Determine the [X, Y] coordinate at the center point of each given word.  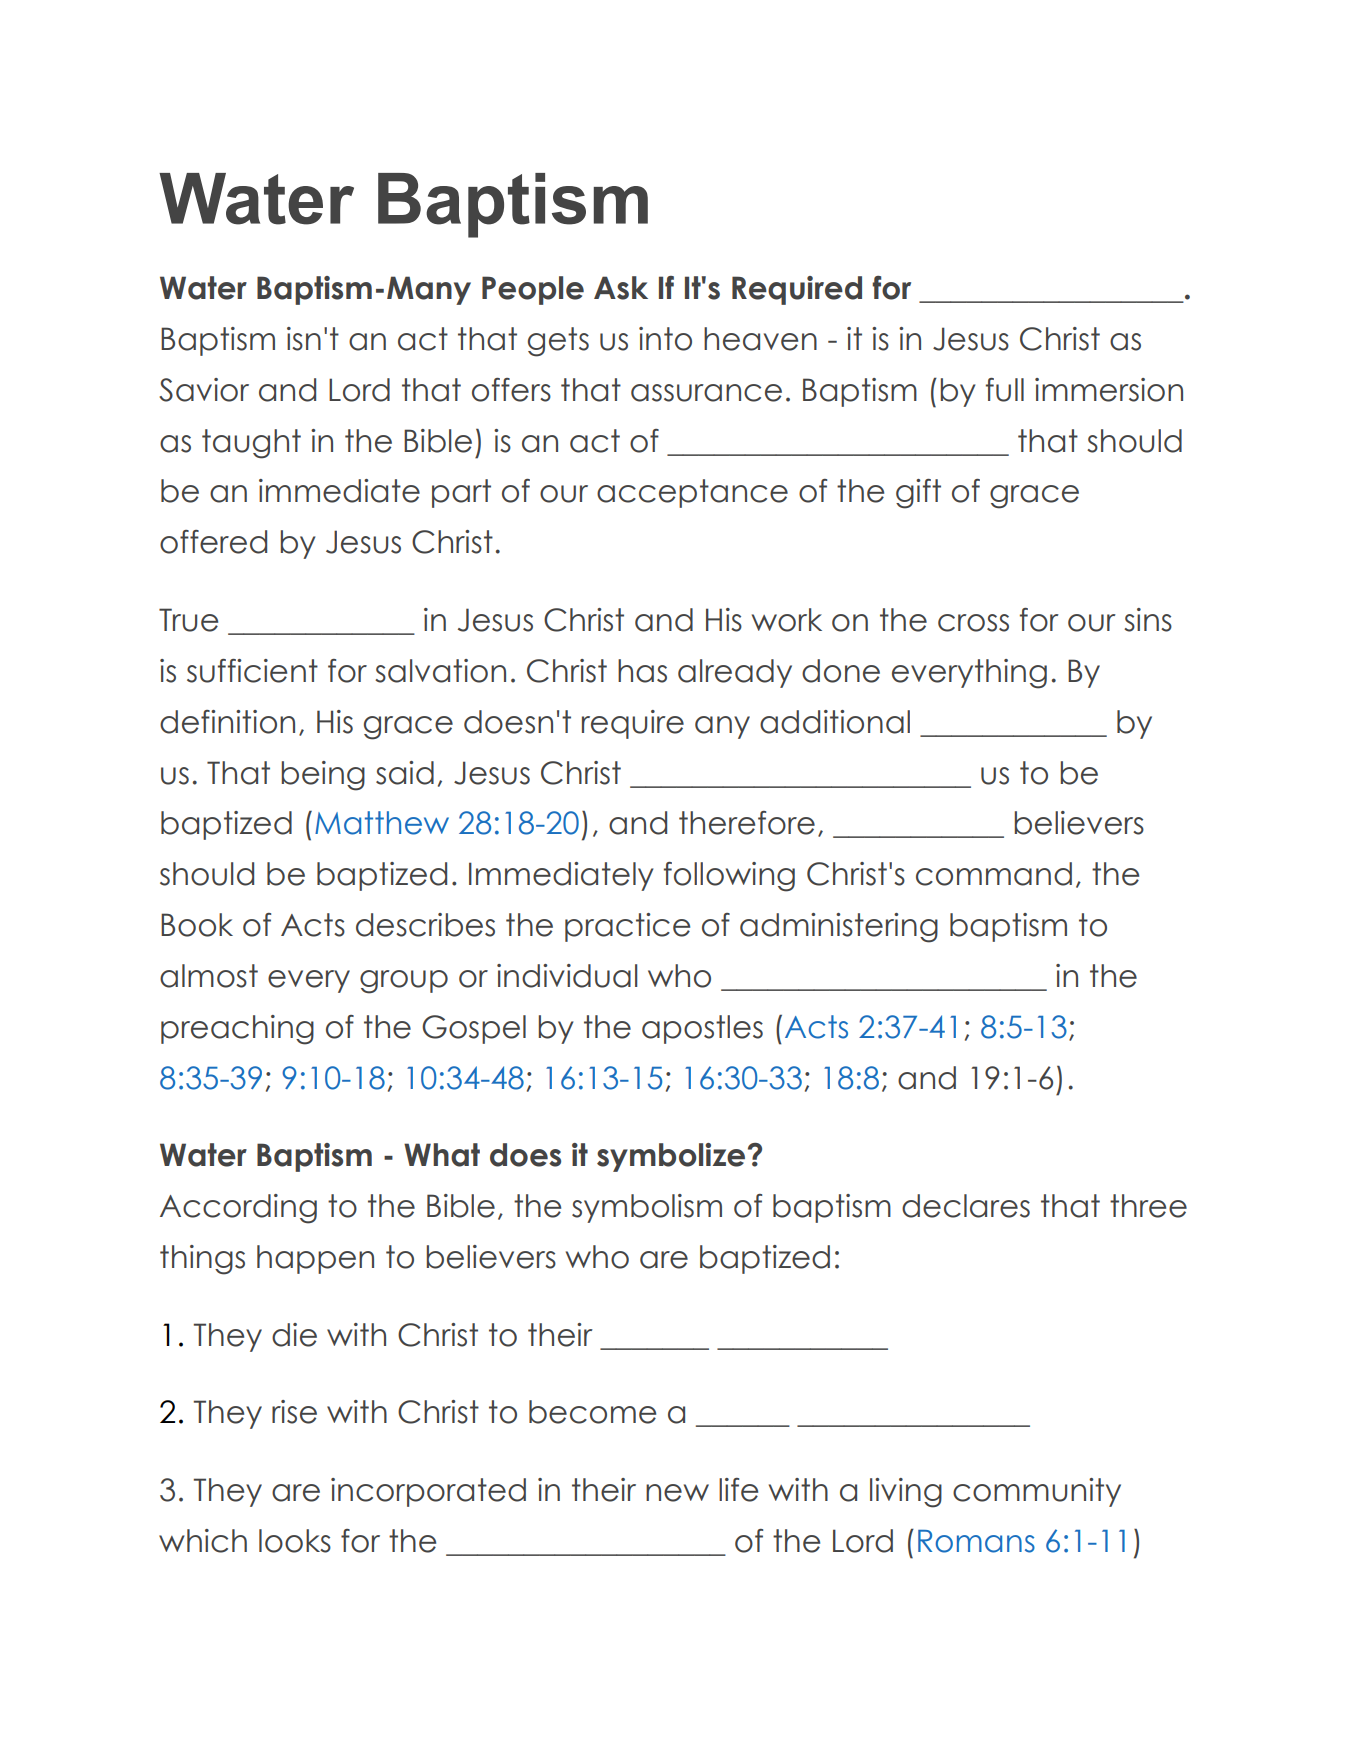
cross [973, 623]
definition [227, 722]
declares [966, 1206]
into [665, 339]
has [642, 671]
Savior [204, 390]
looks [295, 1541]
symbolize [671, 1157]
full [1005, 390]
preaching [237, 1030]
